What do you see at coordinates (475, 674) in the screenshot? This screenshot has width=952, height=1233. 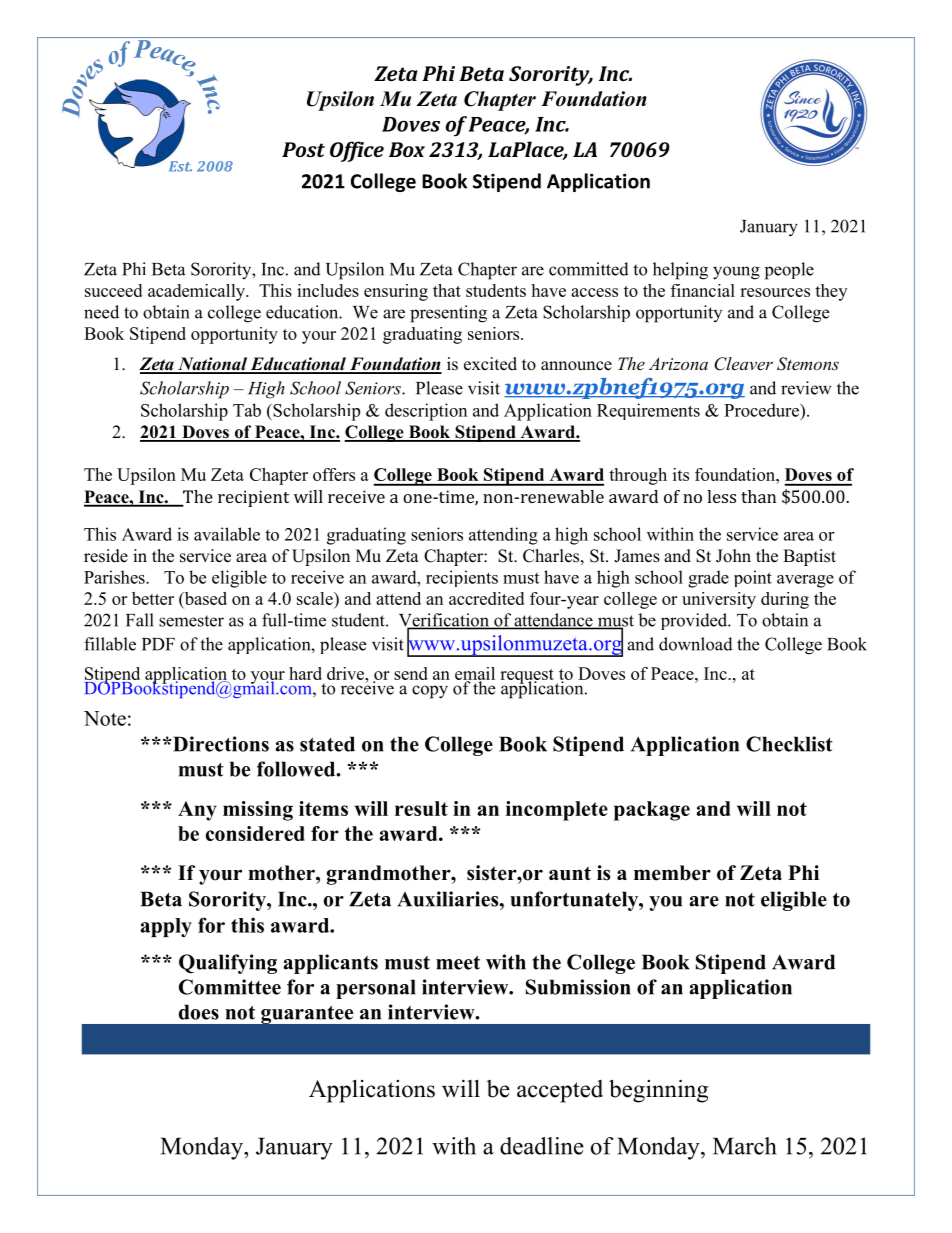 I see `email` at bounding box center [475, 674].
